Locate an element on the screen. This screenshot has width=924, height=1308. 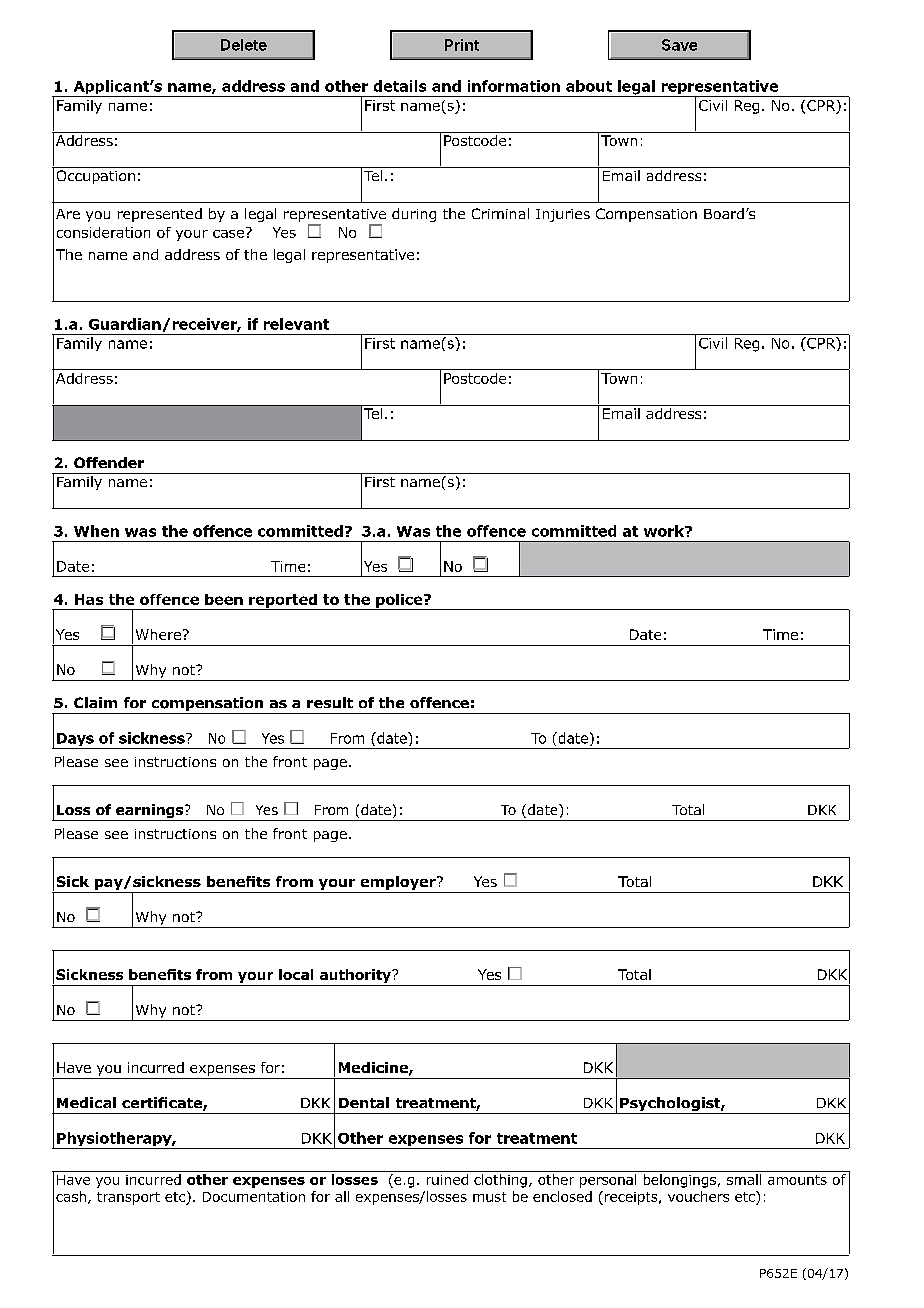
reported is located at coordinates (283, 602).
